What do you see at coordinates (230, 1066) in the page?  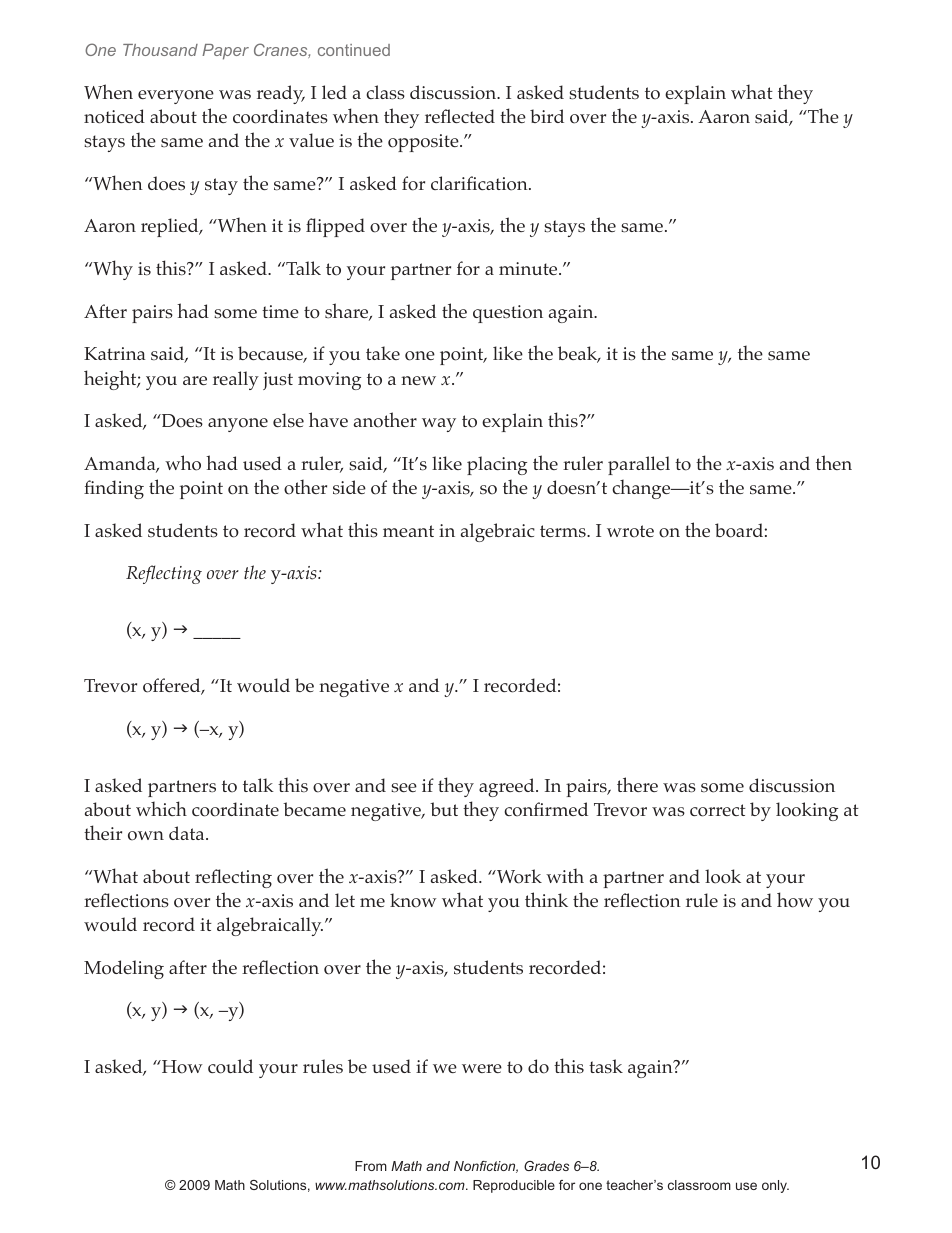 I see `could` at bounding box center [230, 1066].
